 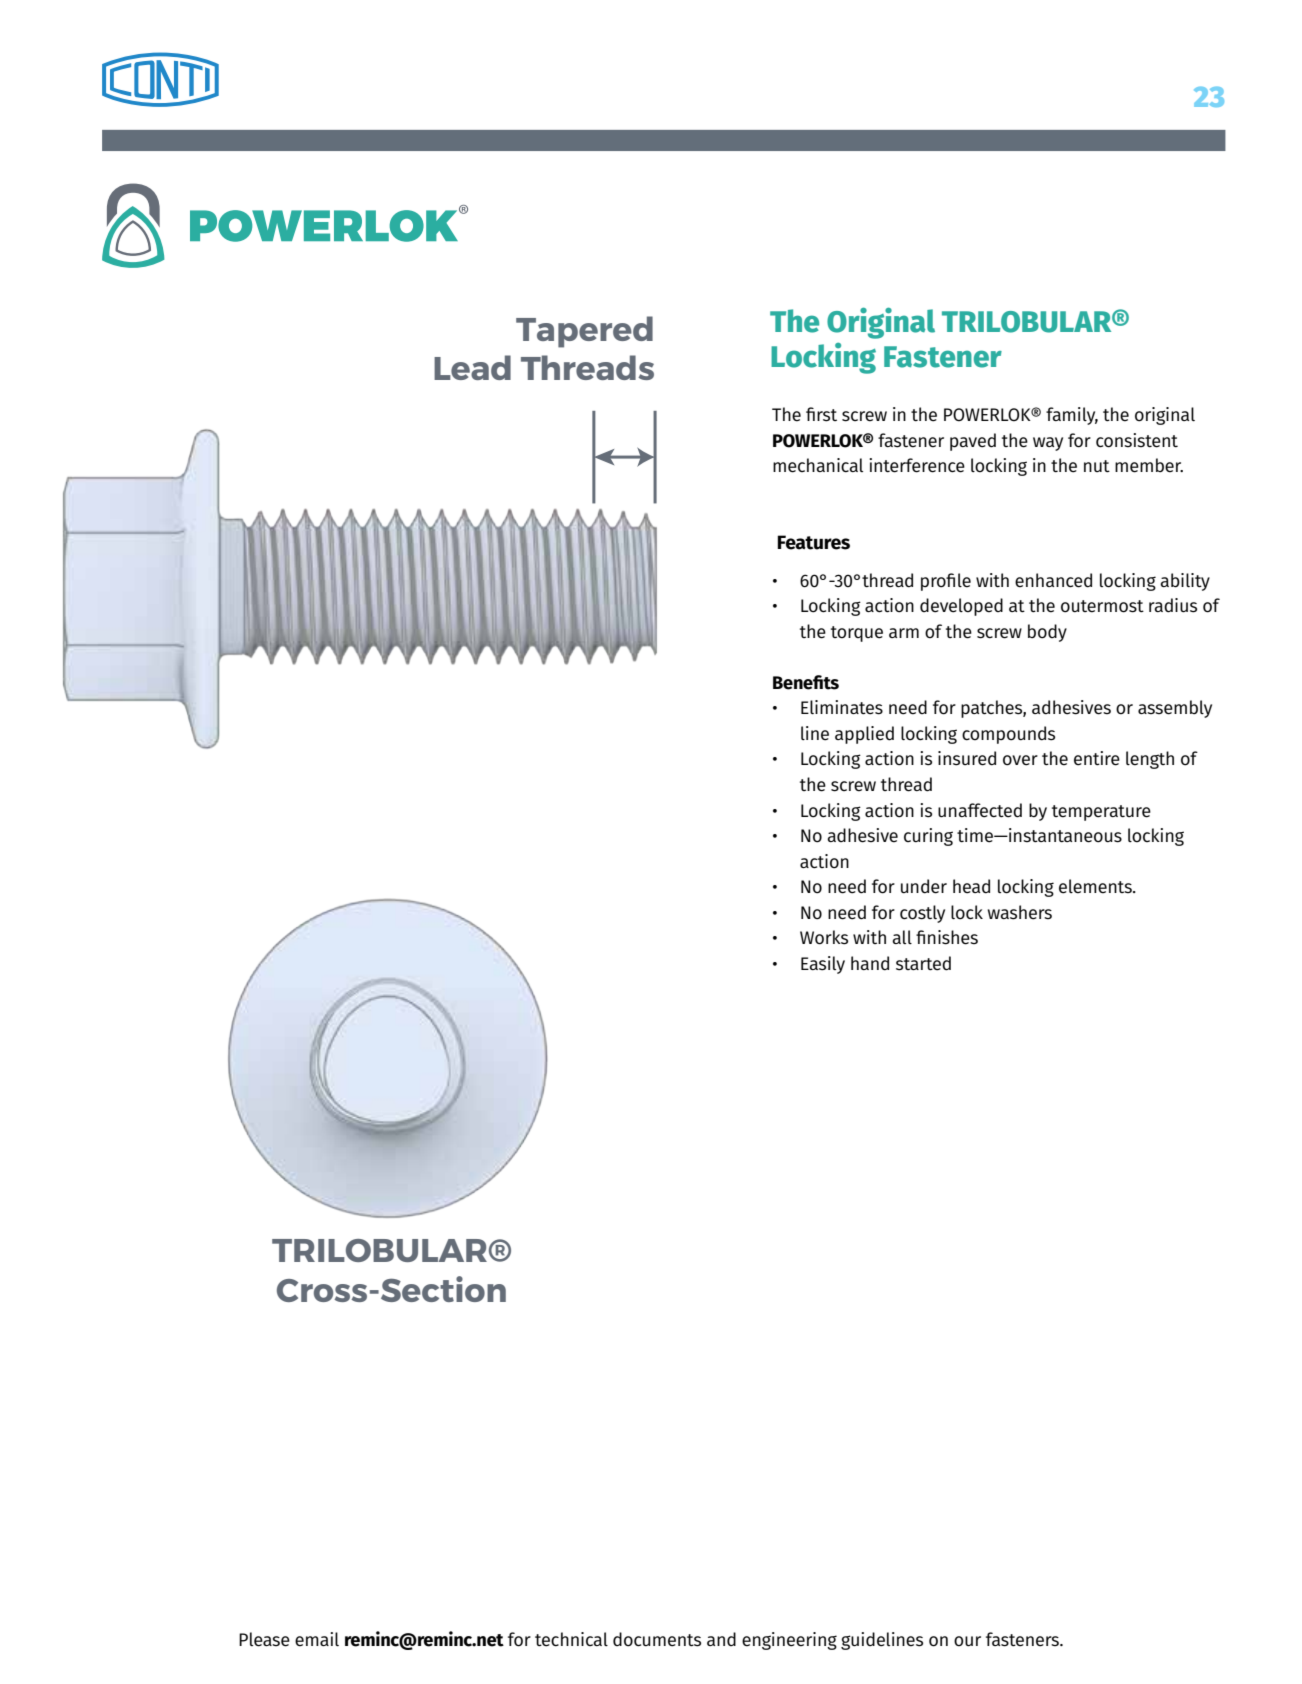 What do you see at coordinates (824, 937) in the image?
I see `Works` at bounding box center [824, 937].
